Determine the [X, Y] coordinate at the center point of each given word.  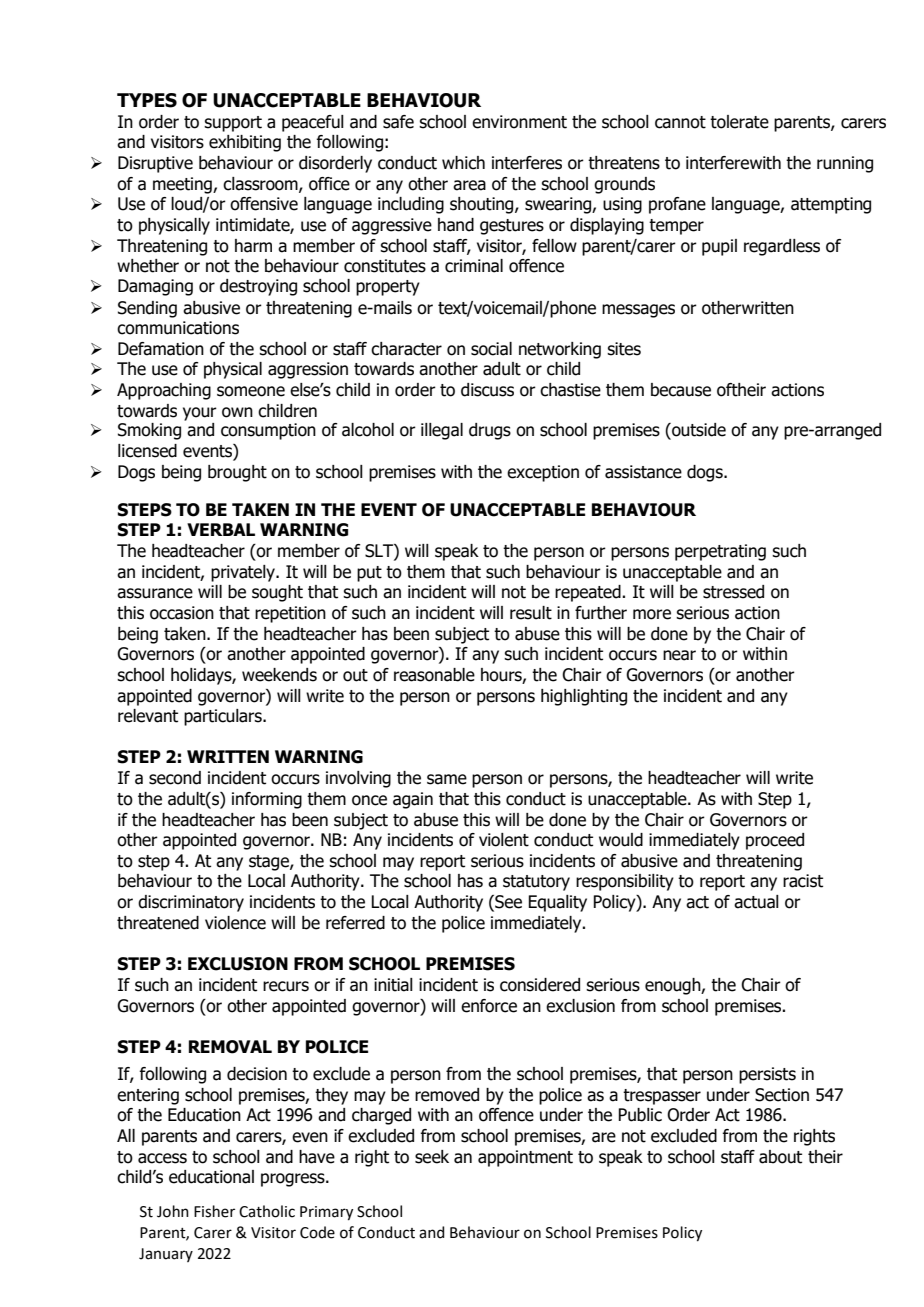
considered [540, 985]
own [237, 412]
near [679, 655]
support [233, 124]
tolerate [739, 122]
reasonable [434, 675]
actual [756, 902]
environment [519, 122]
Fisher [214, 1211]
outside [698, 431]
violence [235, 923]
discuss [487, 390]
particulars [224, 717]
